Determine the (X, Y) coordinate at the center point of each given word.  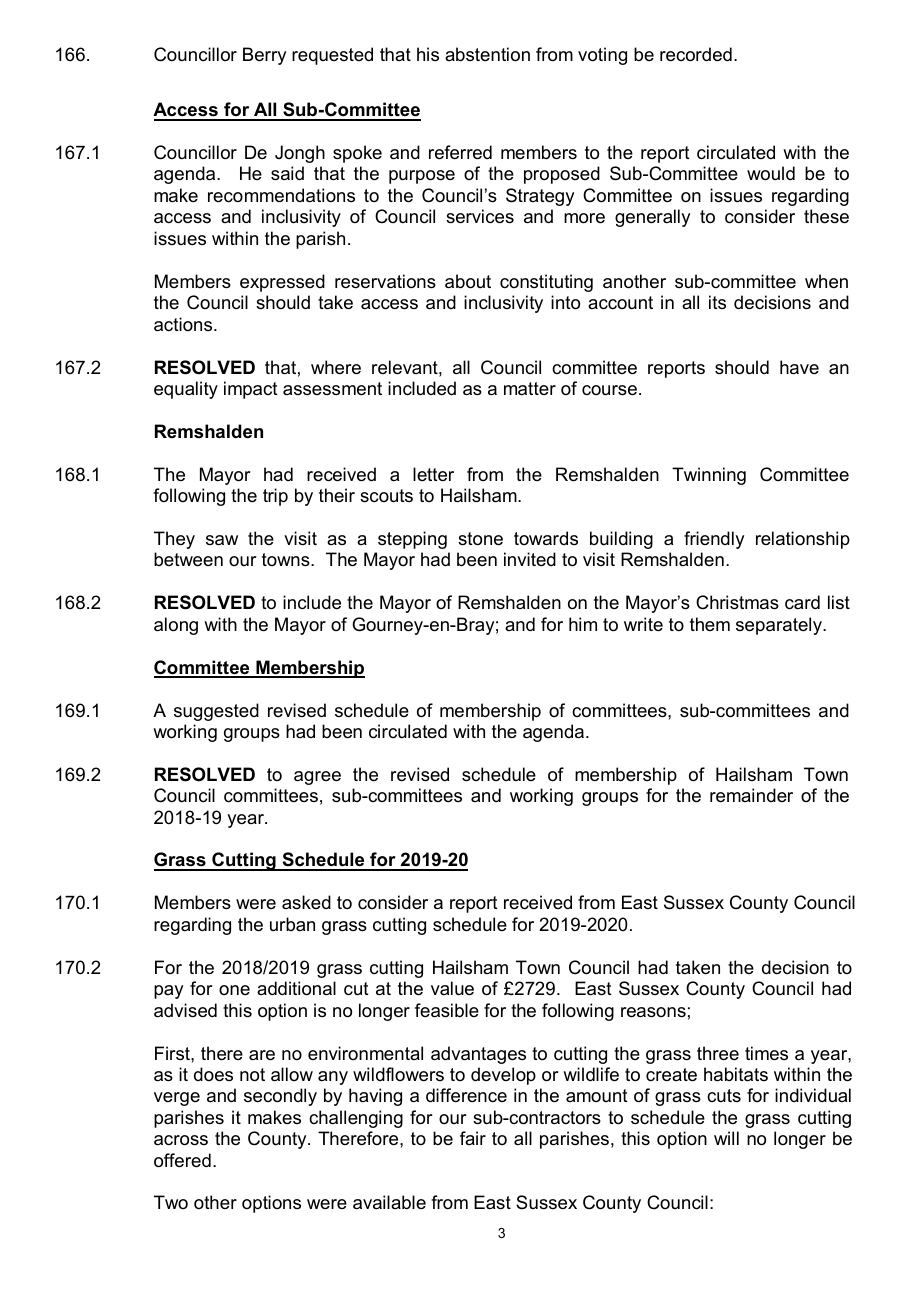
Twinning (709, 476)
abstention (487, 54)
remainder (751, 795)
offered (182, 1160)
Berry (264, 56)
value (452, 988)
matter (530, 389)
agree (317, 778)
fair (473, 1138)
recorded (696, 54)
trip (275, 497)
